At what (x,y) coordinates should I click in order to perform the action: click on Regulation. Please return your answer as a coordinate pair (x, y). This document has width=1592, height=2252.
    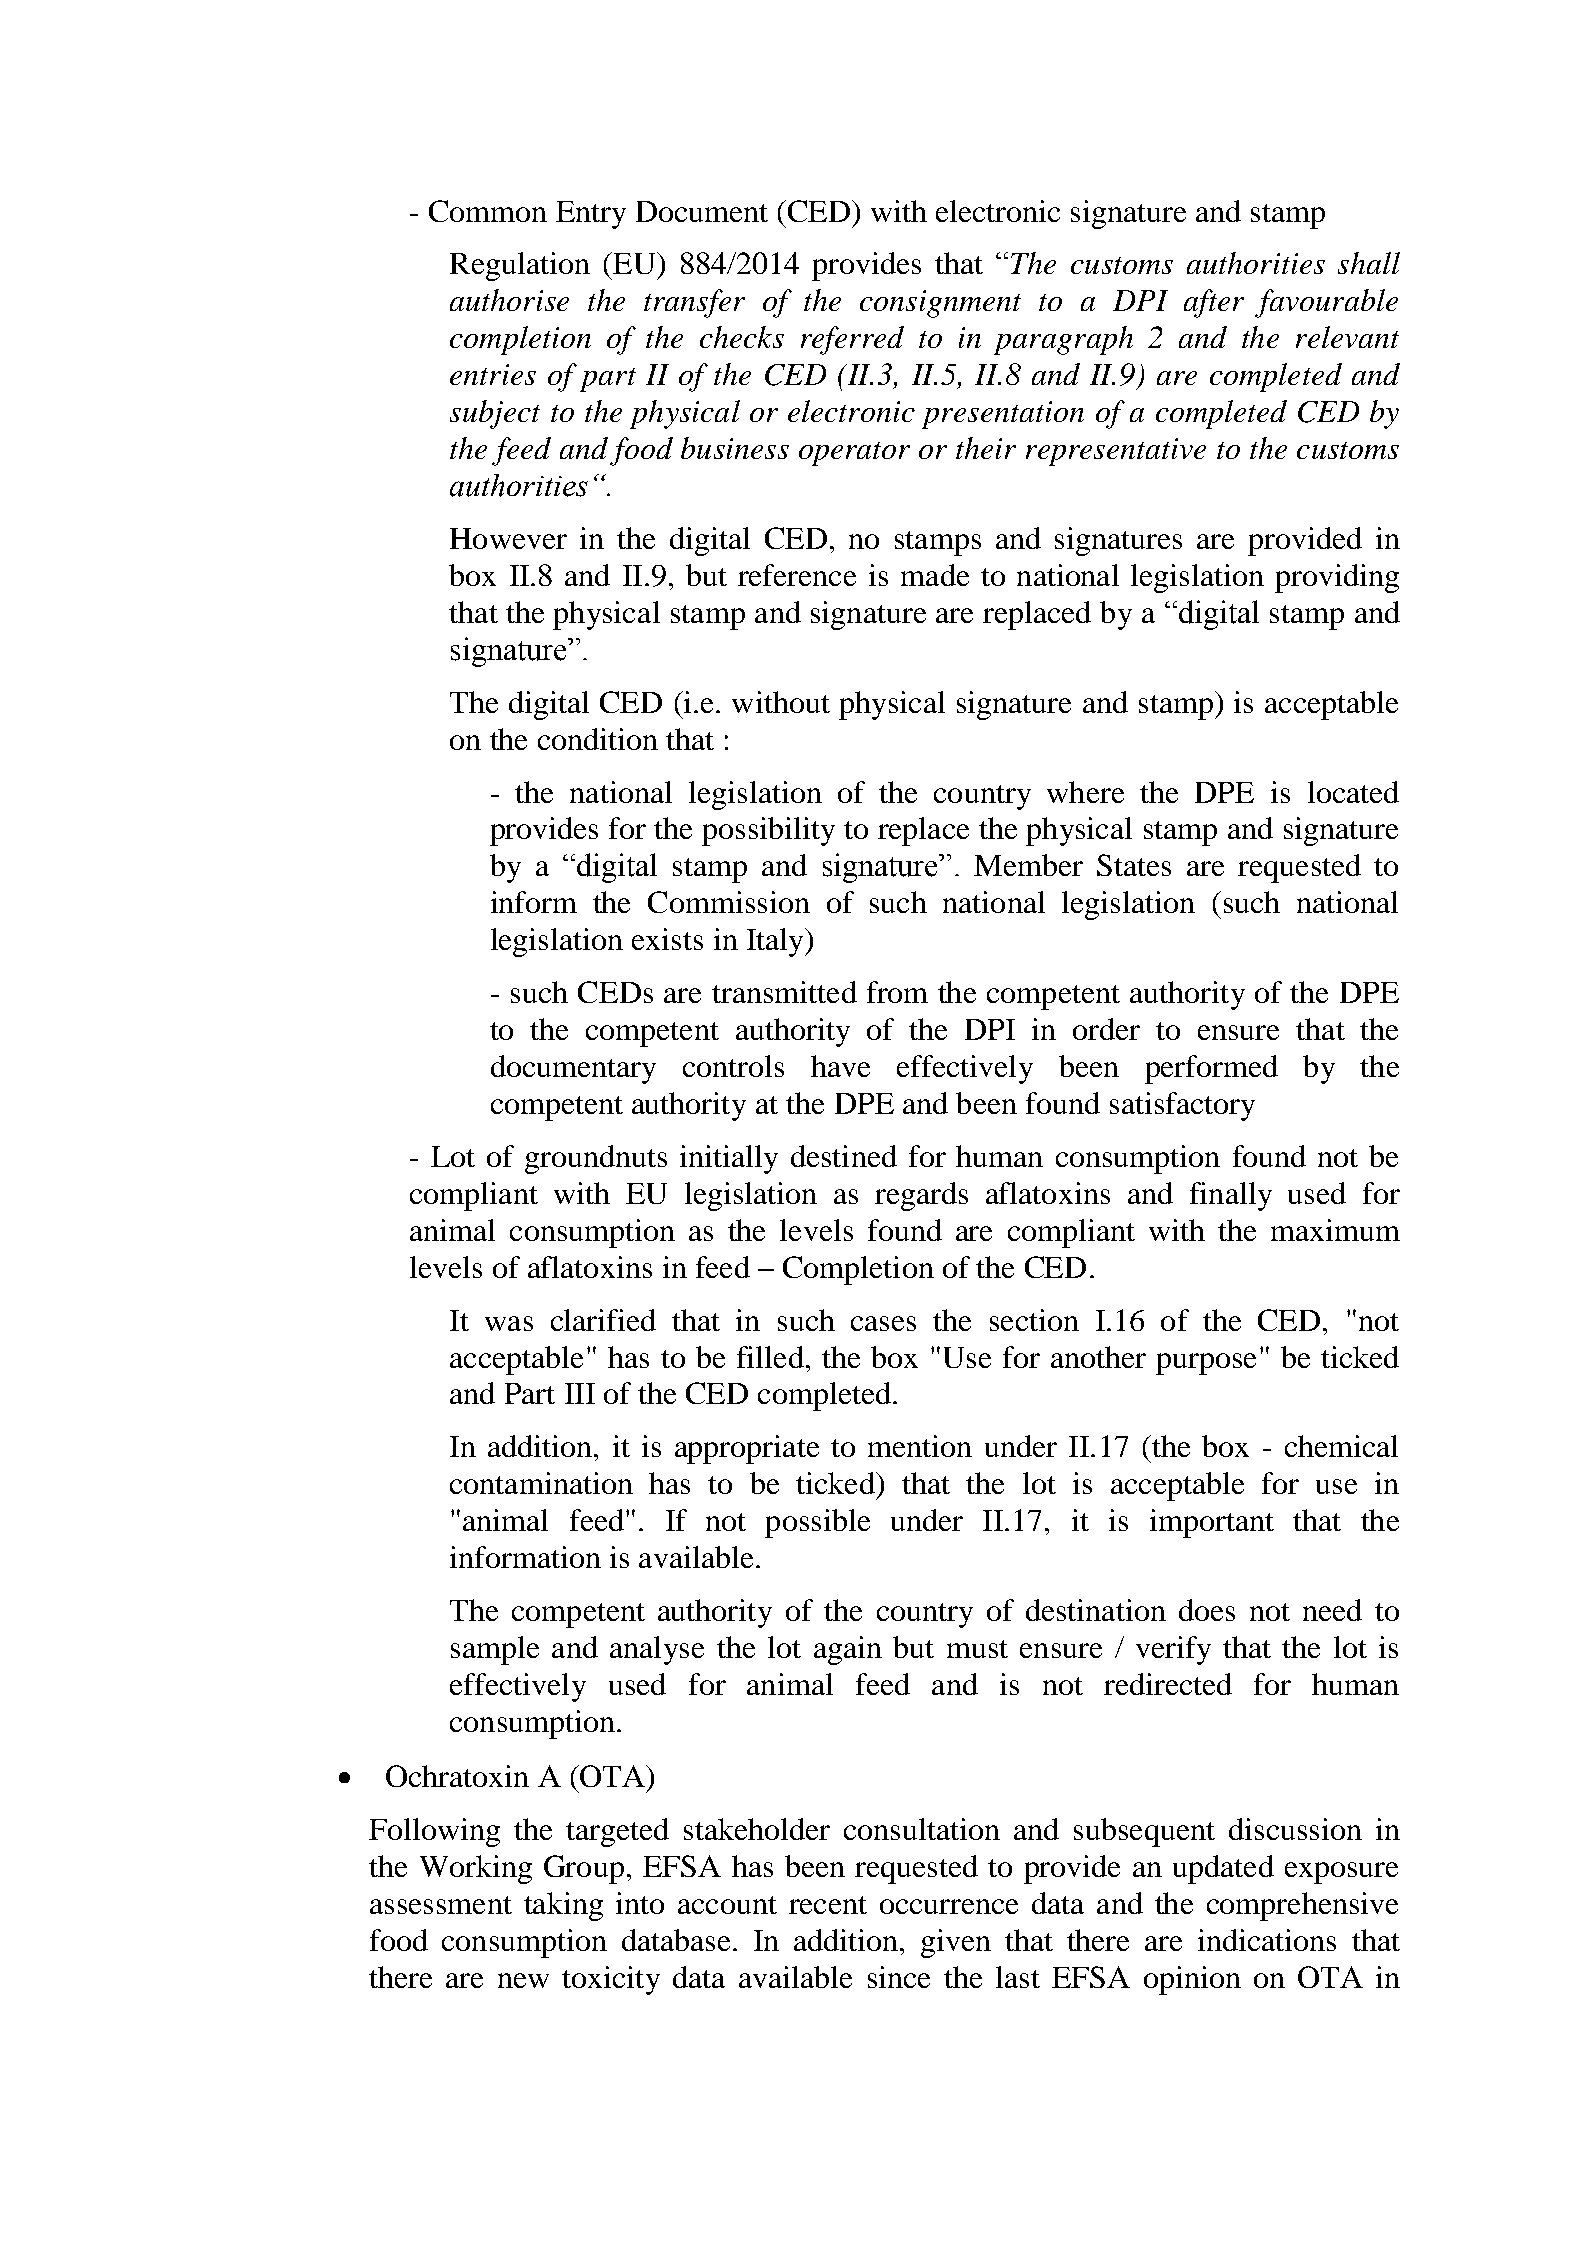
    Looking at the image, I should click on (520, 266).
